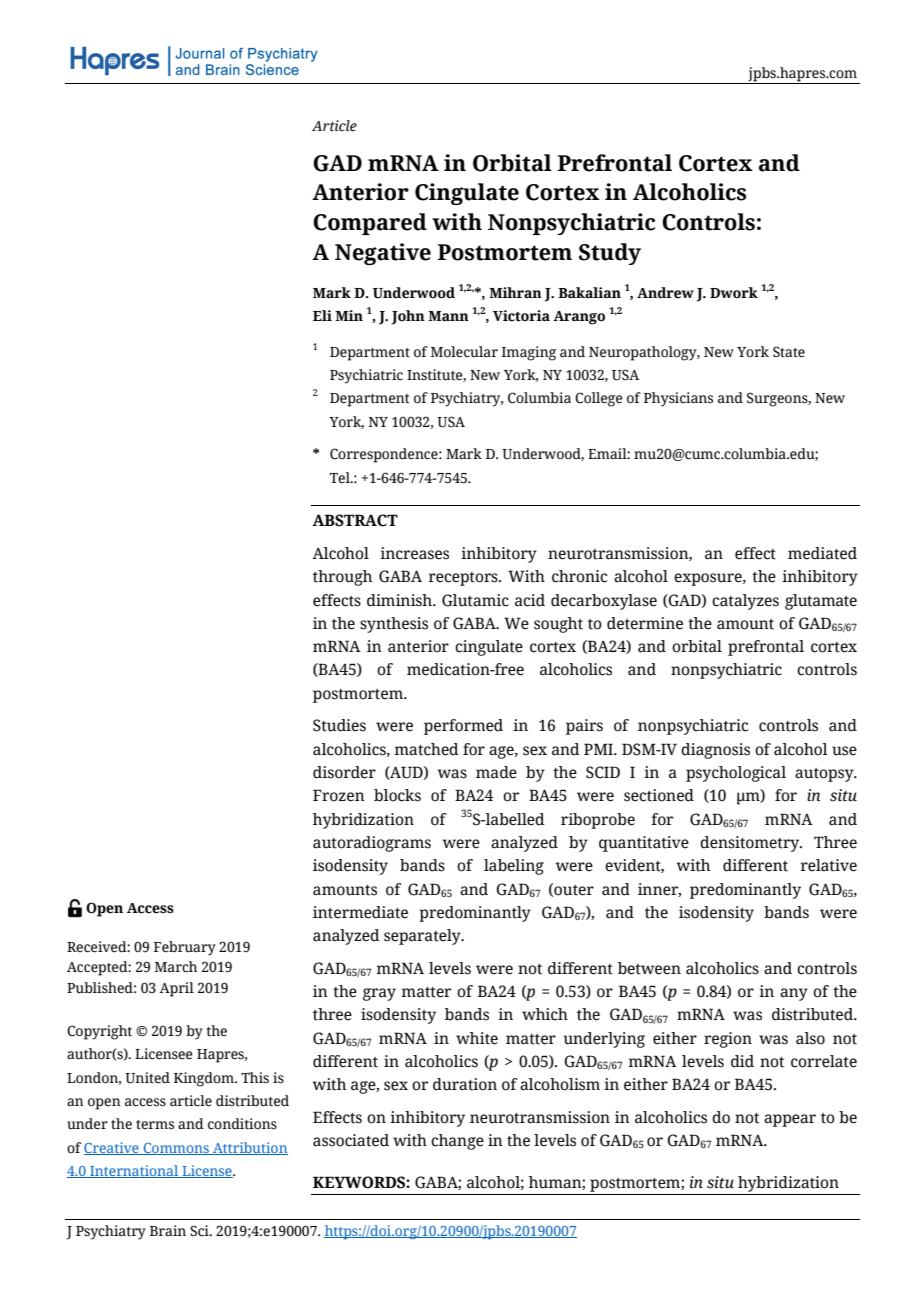 This screenshot has width=924, height=1308. I want to click on Compared, so click(370, 224).
